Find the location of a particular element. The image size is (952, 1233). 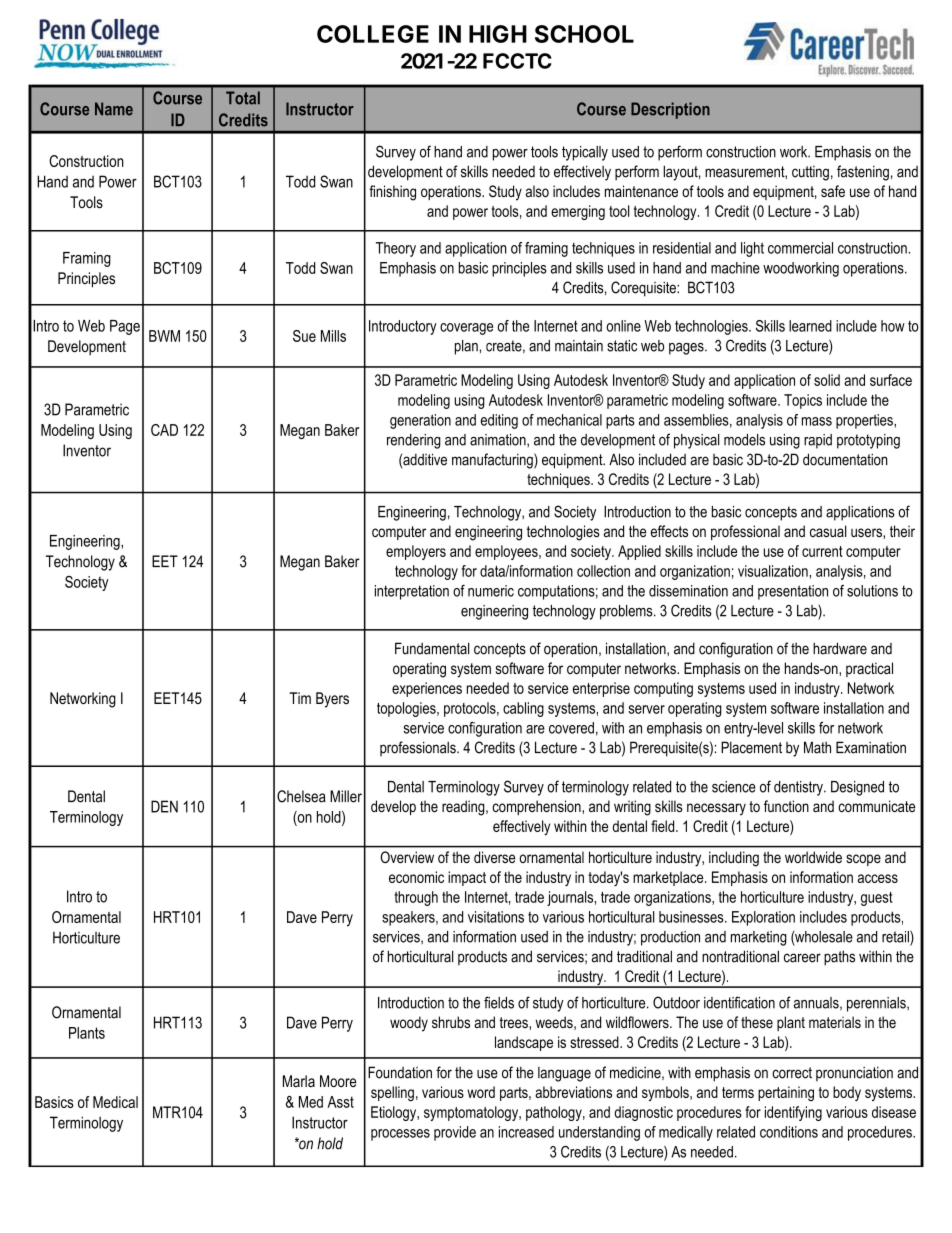

Total is located at coordinates (243, 98).
